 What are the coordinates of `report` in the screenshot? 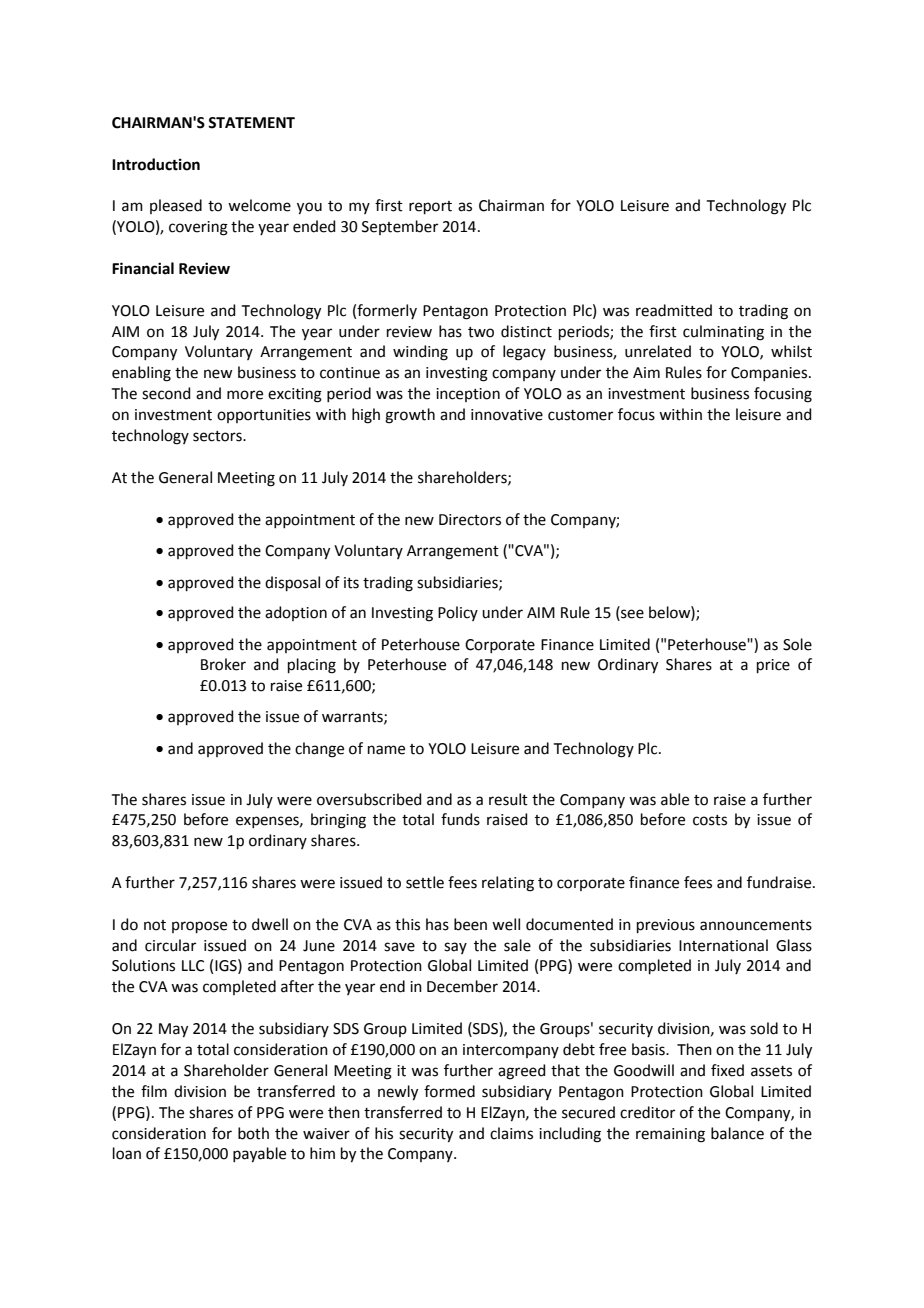 It's located at (430, 207).
